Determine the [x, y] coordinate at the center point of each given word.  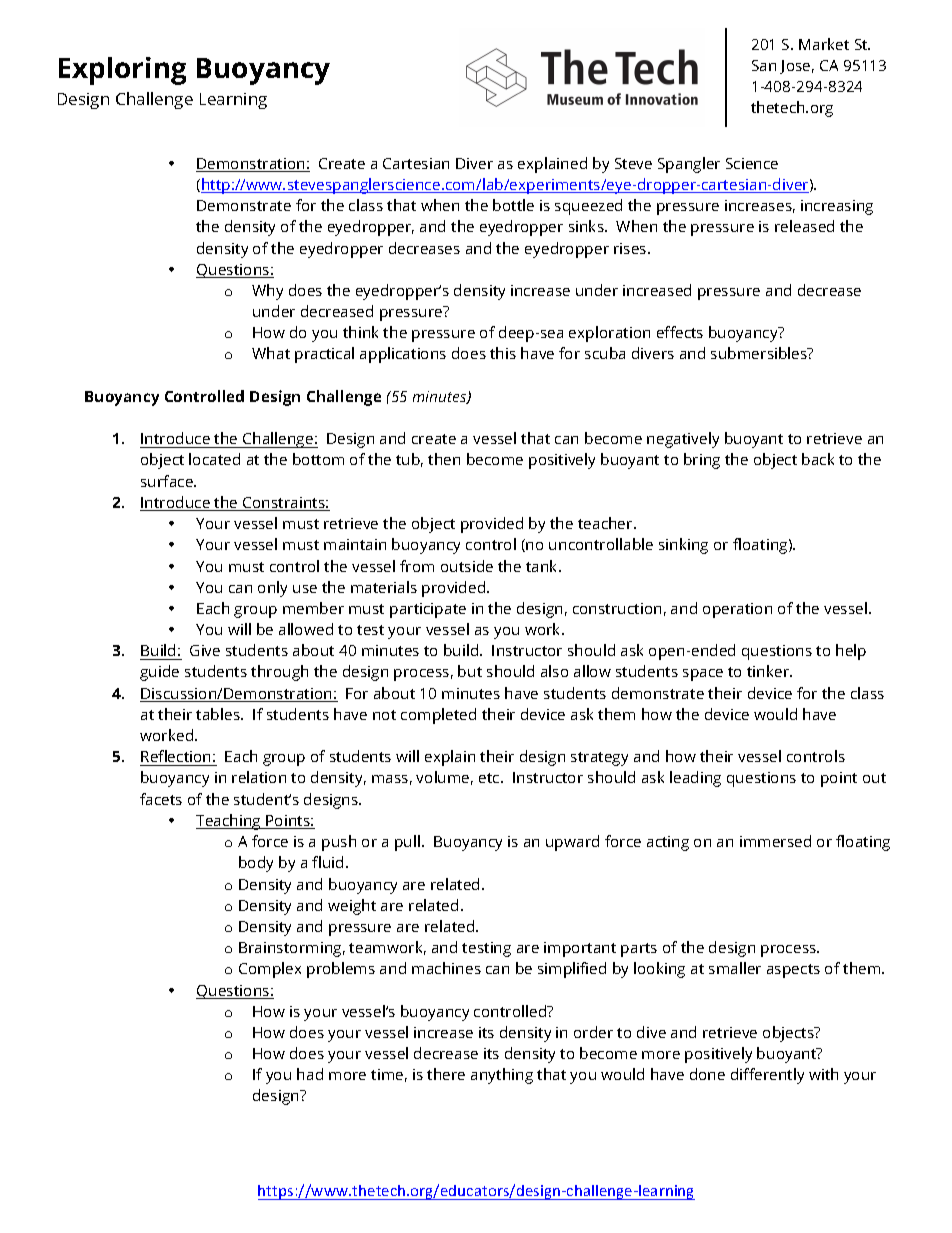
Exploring [122, 71]
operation [737, 610]
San [764, 65]
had [310, 1074]
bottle [513, 205]
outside [467, 566]
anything [502, 1076]
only [272, 589]
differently [767, 1076]
